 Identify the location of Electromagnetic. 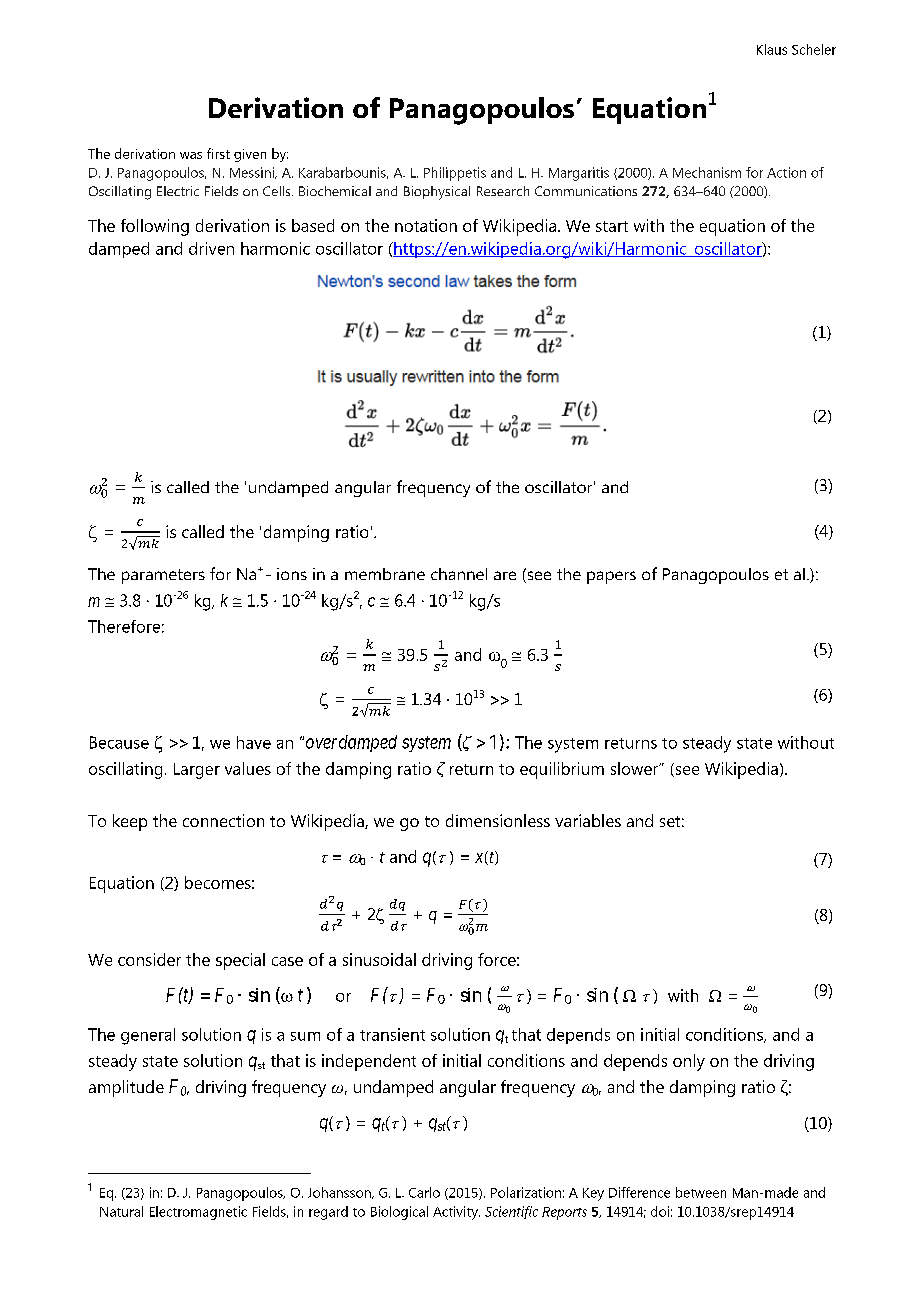
(198, 1213).
